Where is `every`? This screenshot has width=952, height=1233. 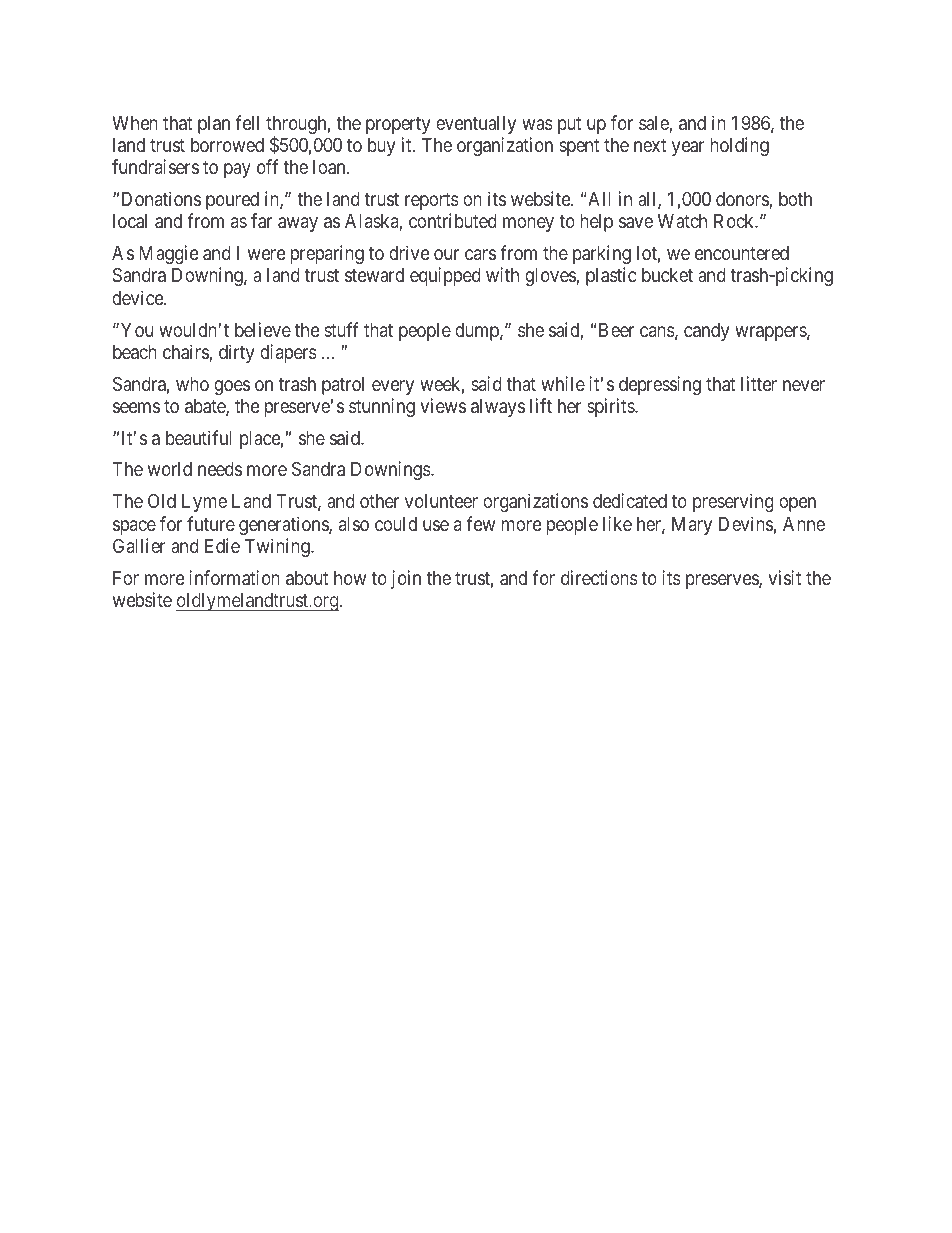 every is located at coordinates (393, 387).
